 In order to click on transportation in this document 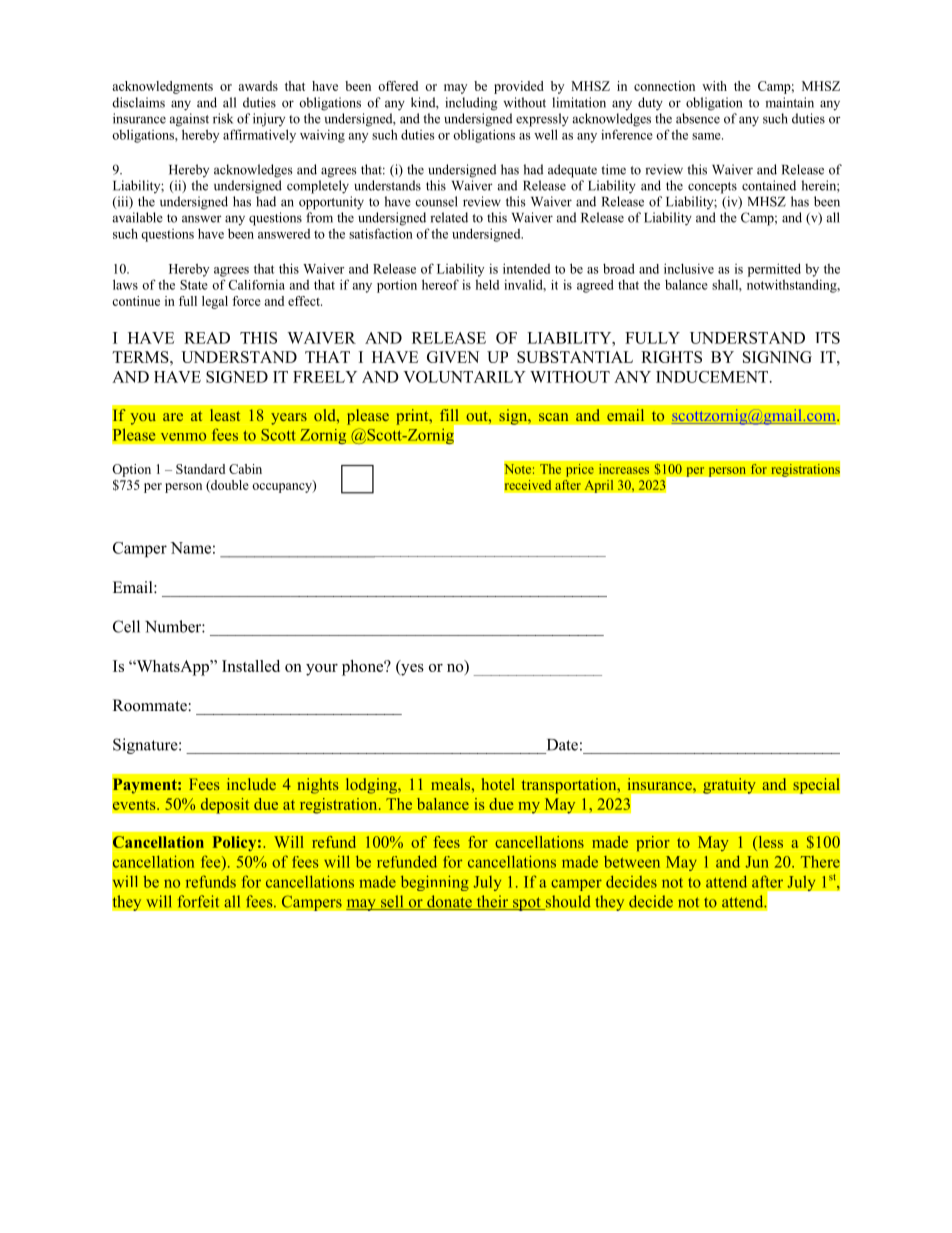, I will do `click(570, 786)`.
